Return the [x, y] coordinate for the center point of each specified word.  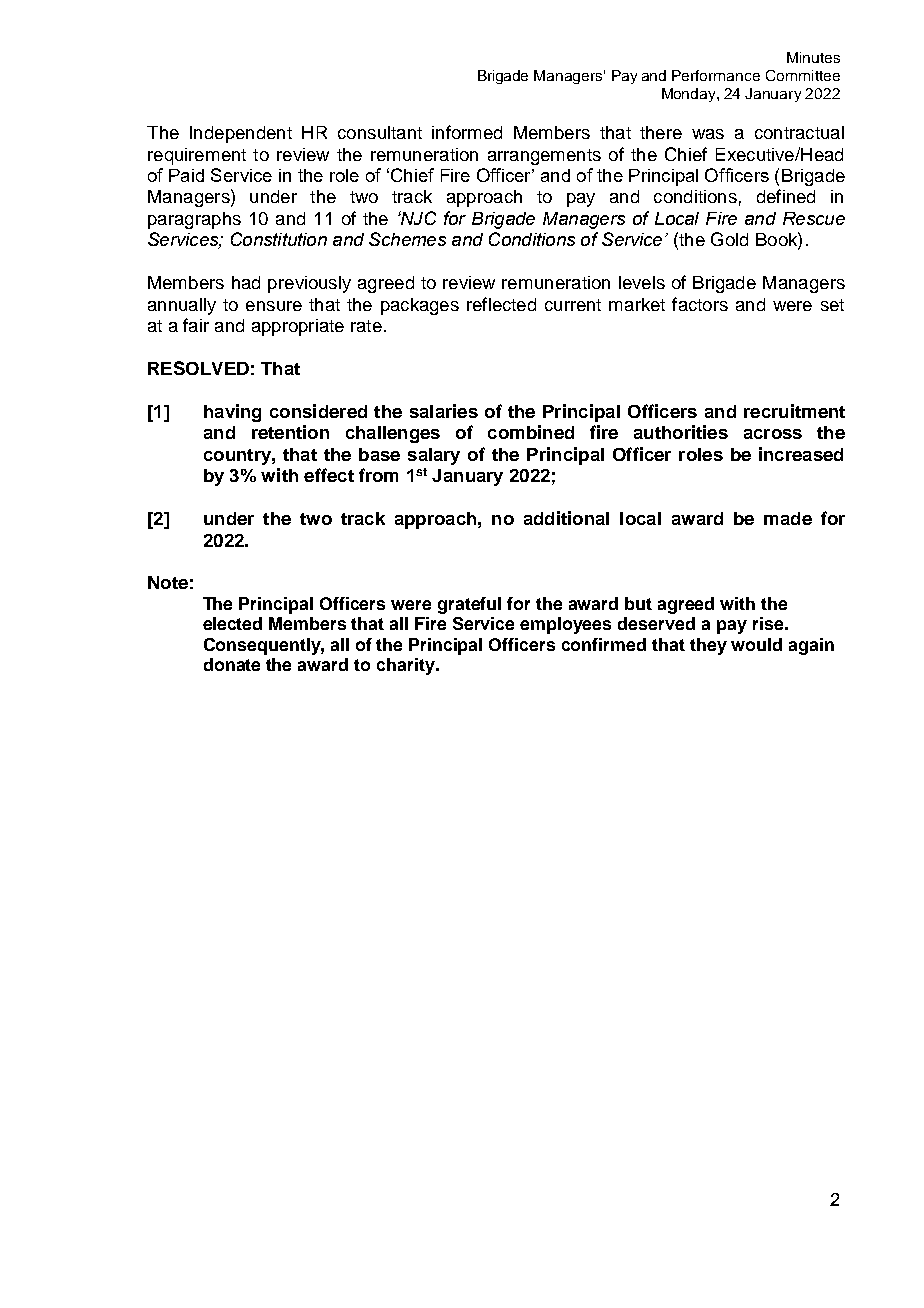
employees [565, 625]
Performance [716, 75]
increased [801, 454]
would [756, 644]
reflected [501, 304]
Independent [241, 134]
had [246, 282]
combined [531, 432]
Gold [729, 239]
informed [467, 132]
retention [290, 432]
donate [232, 664]
